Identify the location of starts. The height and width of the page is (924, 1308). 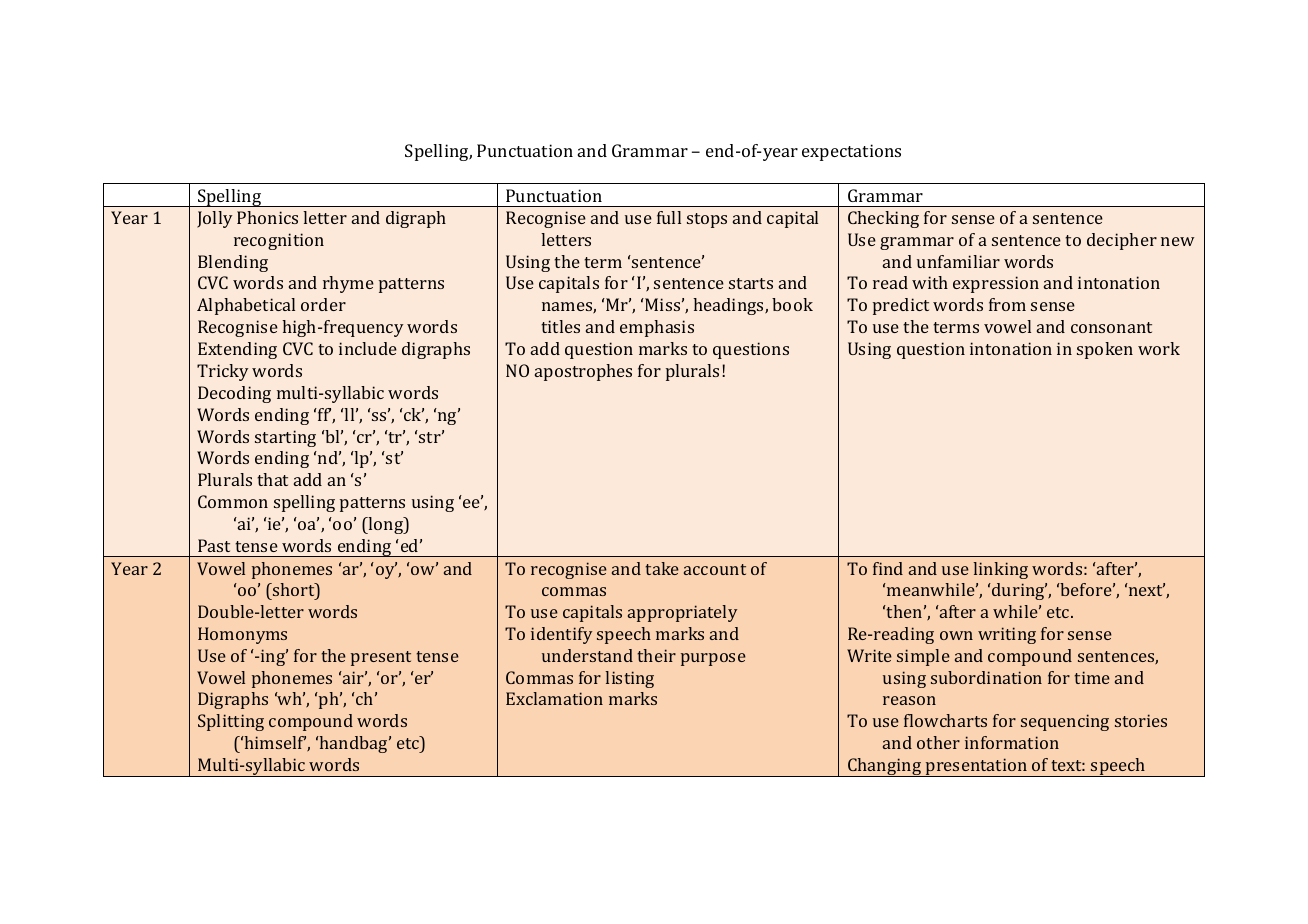
(751, 283).
